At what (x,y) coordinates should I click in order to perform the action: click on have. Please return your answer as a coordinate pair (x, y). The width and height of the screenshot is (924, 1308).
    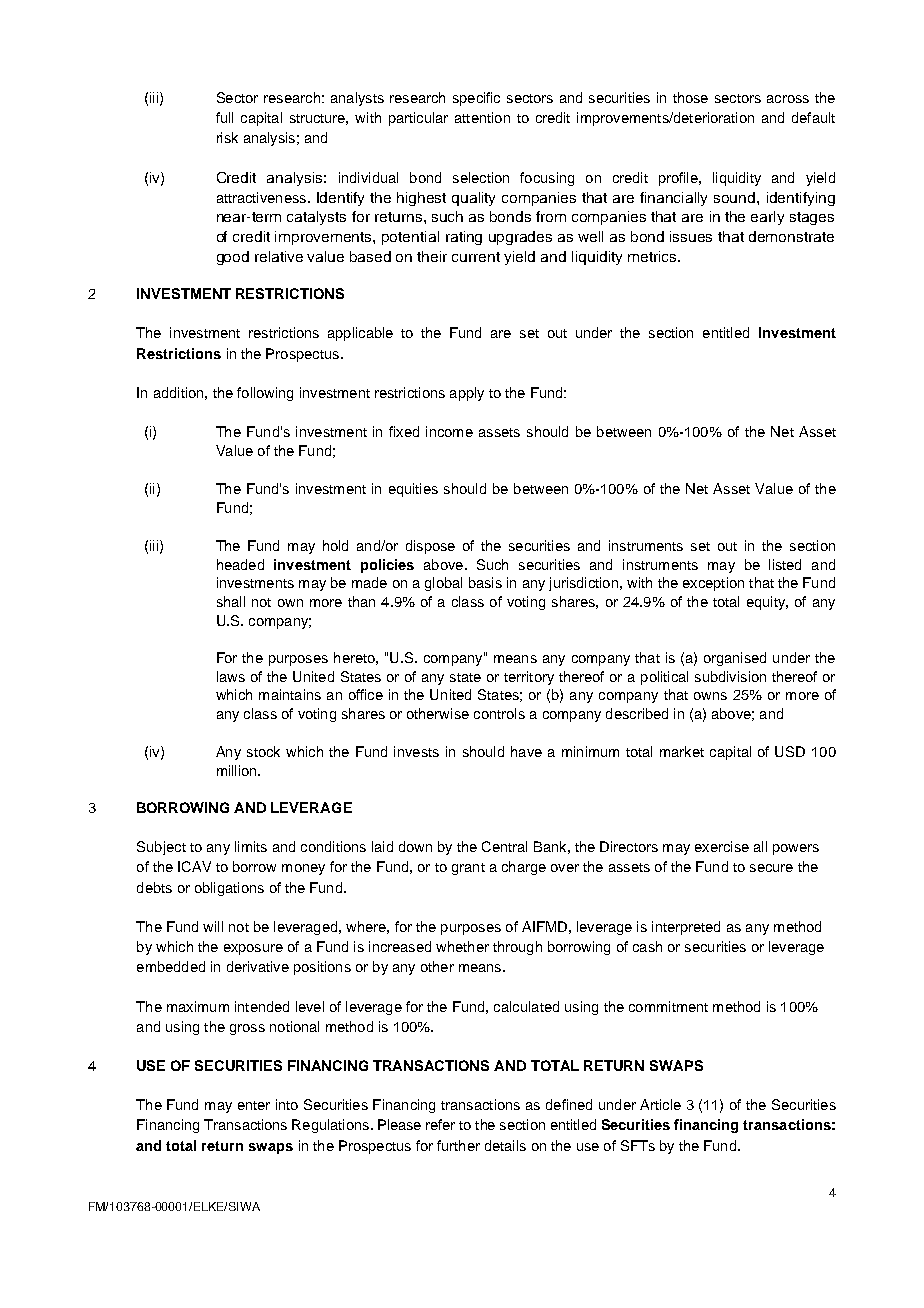
    Looking at the image, I should click on (526, 751).
